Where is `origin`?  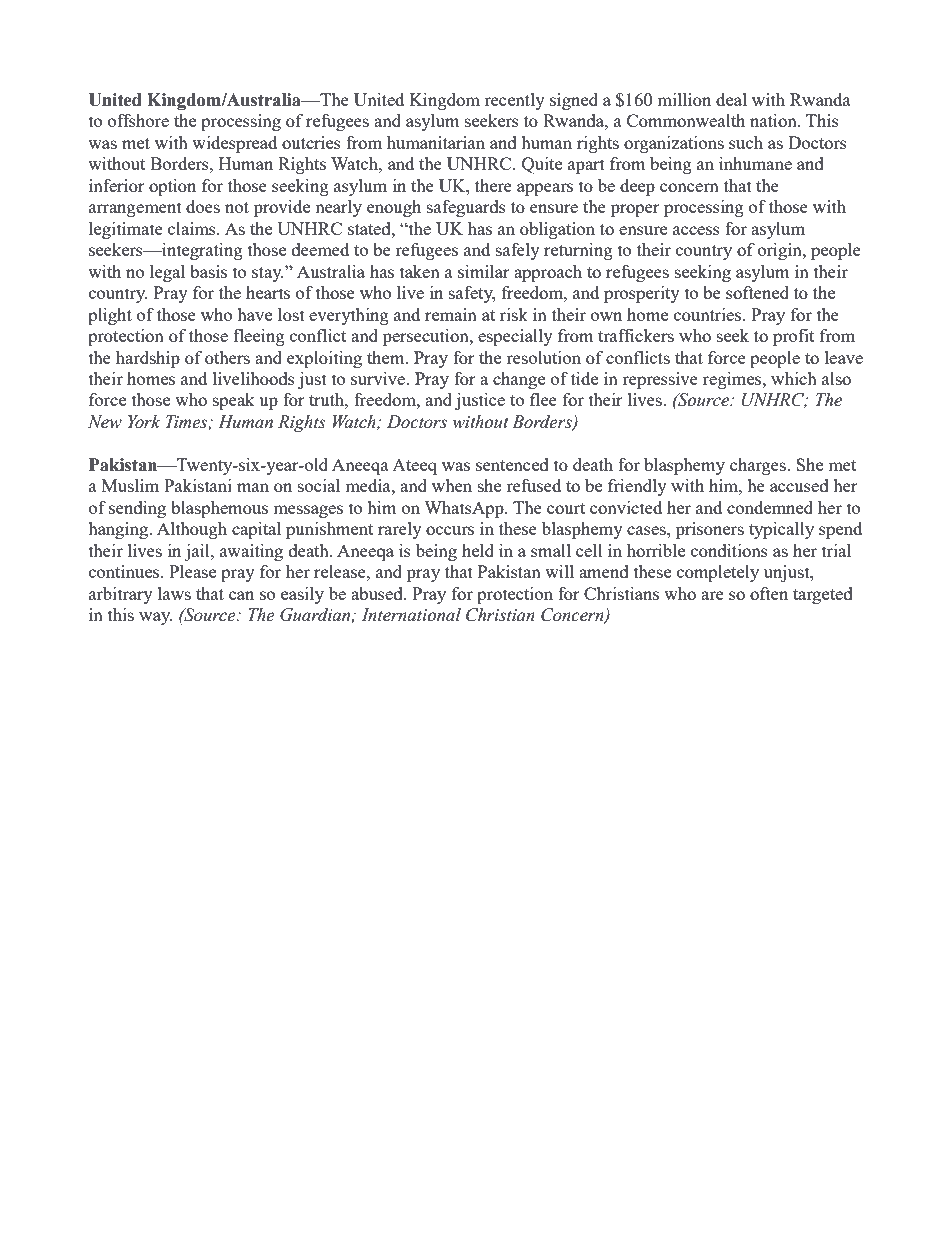 origin is located at coordinates (781, 251).
